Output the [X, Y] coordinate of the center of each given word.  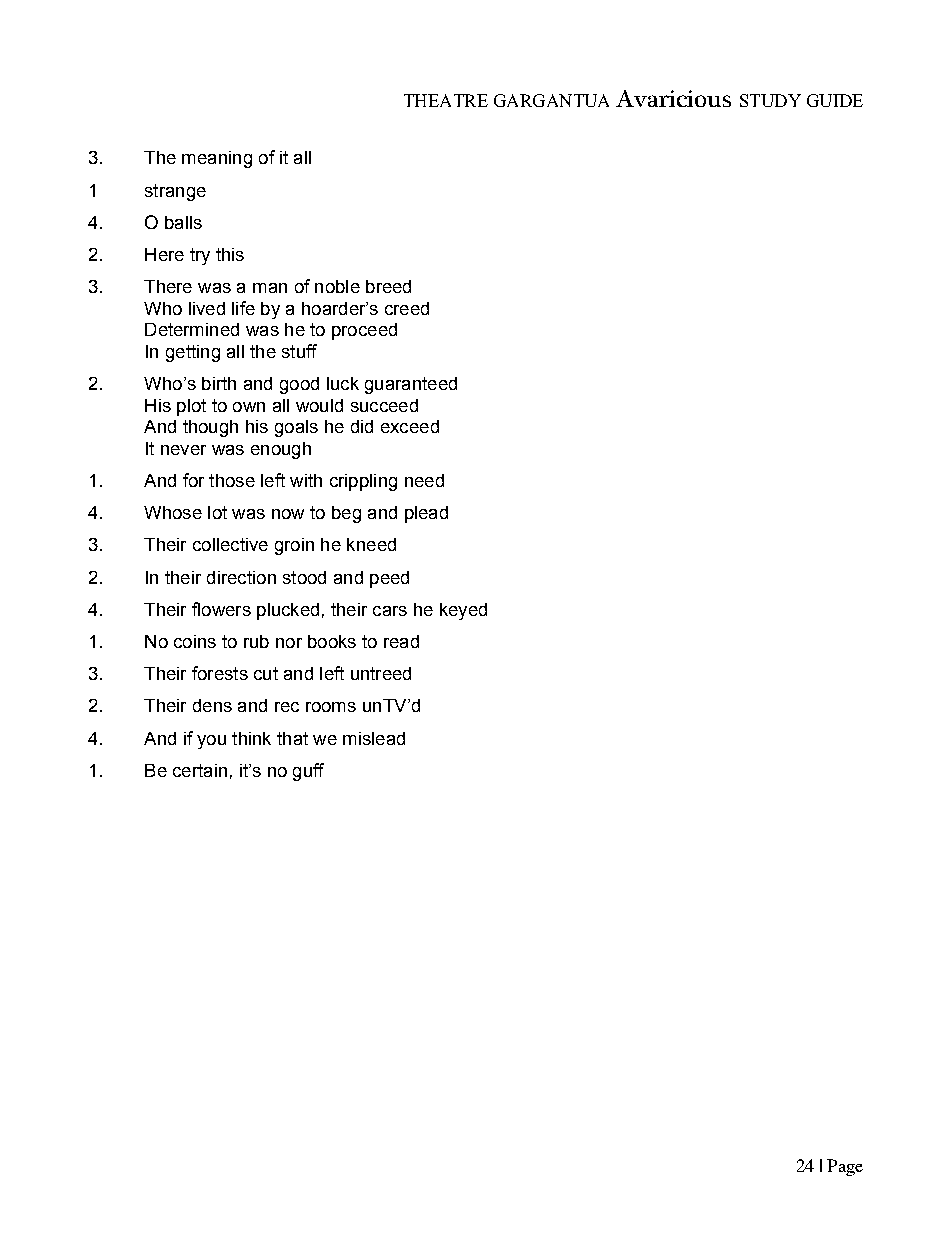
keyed [463, 611]
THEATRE [446, 100]
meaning [217, 159]
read [401, 641]
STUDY [770, 100]
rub [256, 641]
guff [308, 772]
